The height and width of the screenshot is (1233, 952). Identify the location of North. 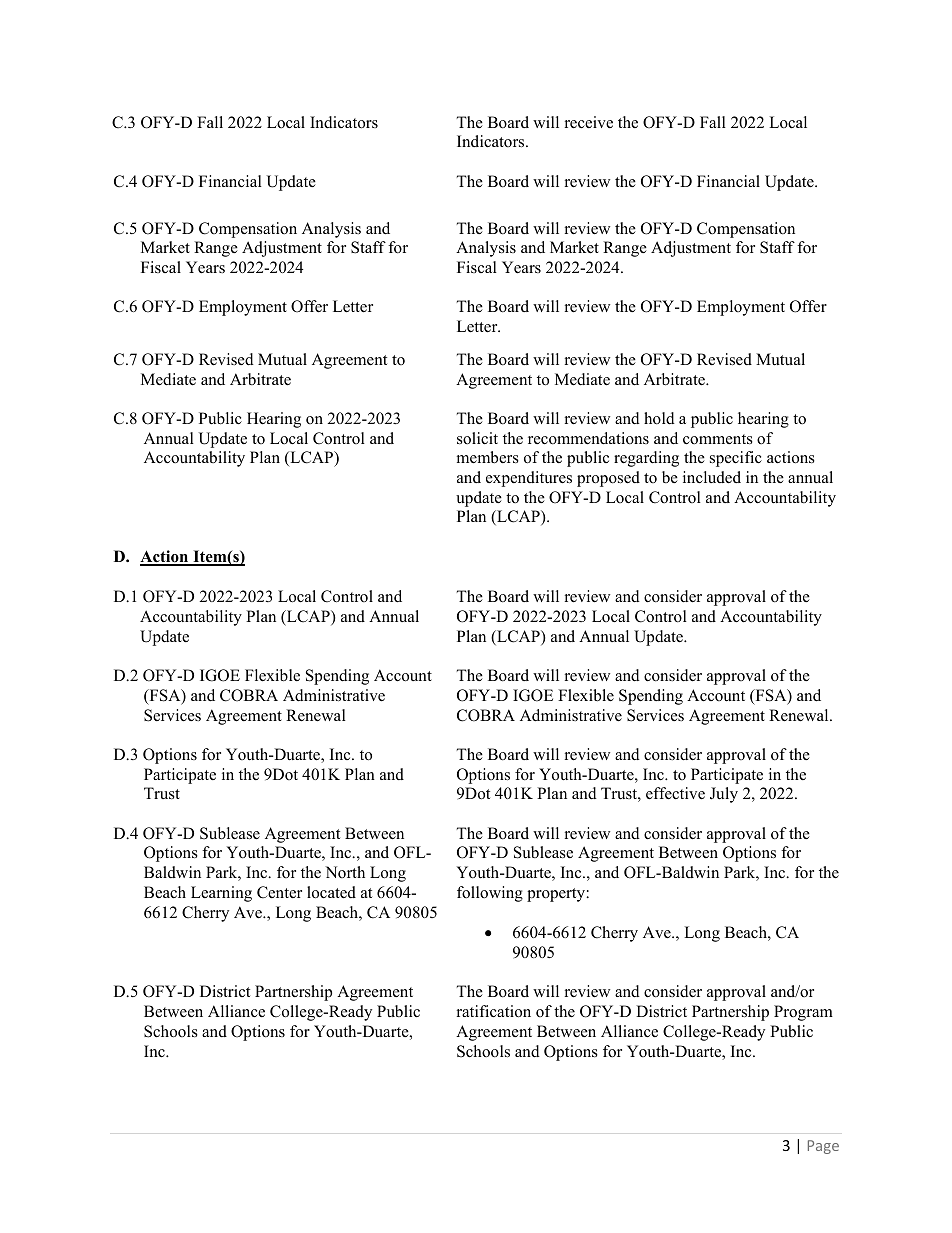
(345, 872).
